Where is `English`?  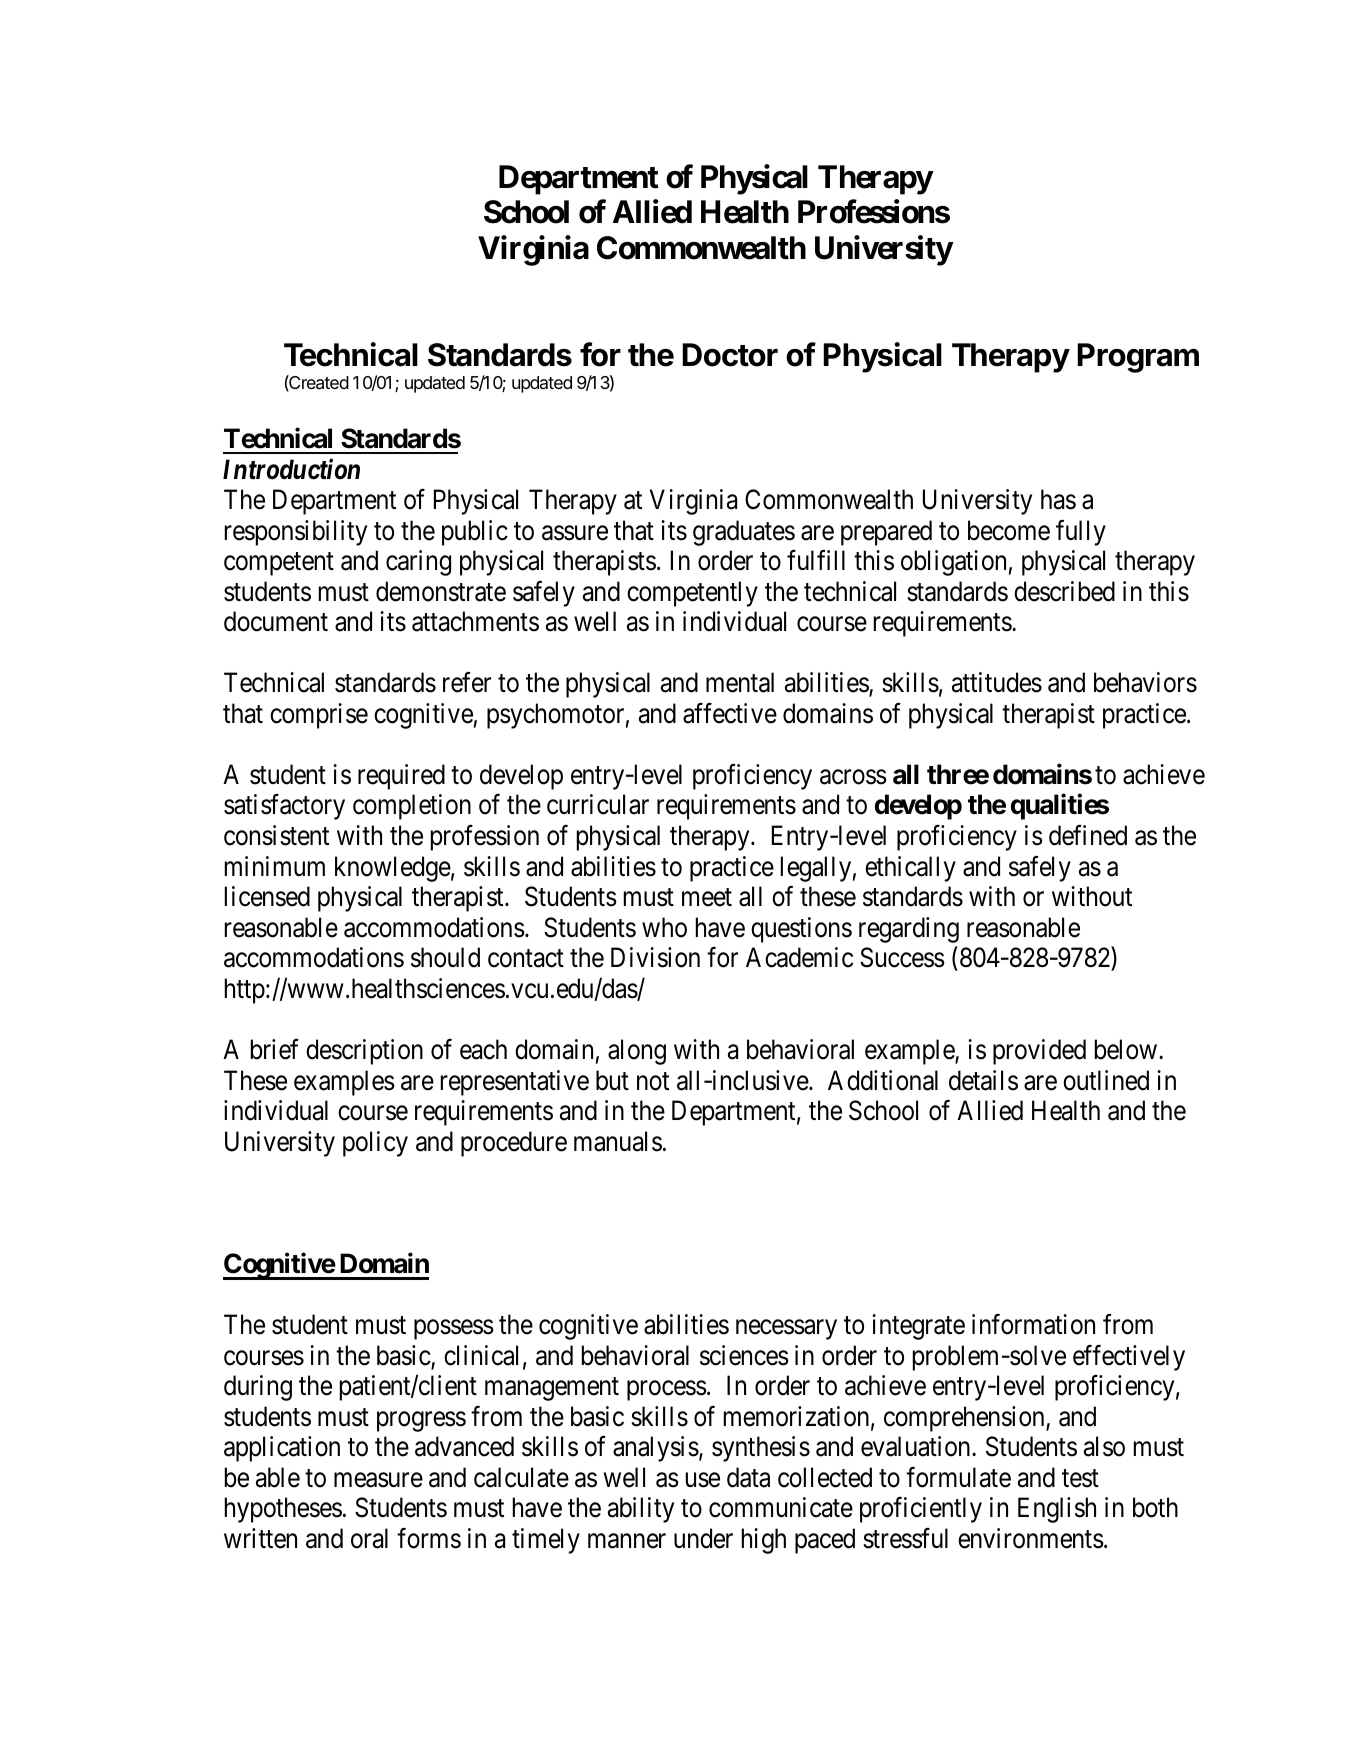
English is located at coordinates (1057, 1510).
